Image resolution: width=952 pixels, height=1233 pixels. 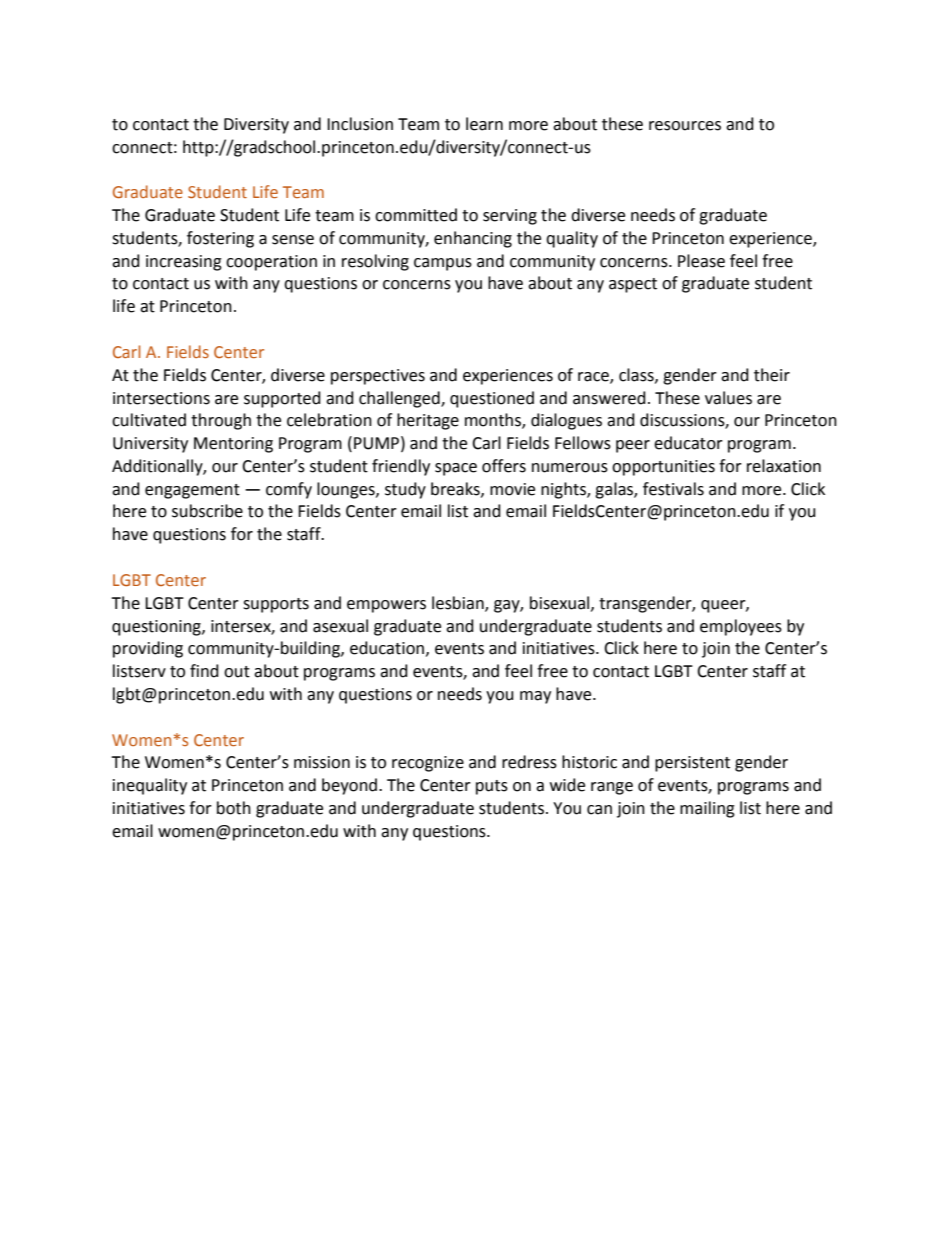 What do you see at coordinates (707, 809) in the image?
I see `mailing` at bounding box center [707, 809].
